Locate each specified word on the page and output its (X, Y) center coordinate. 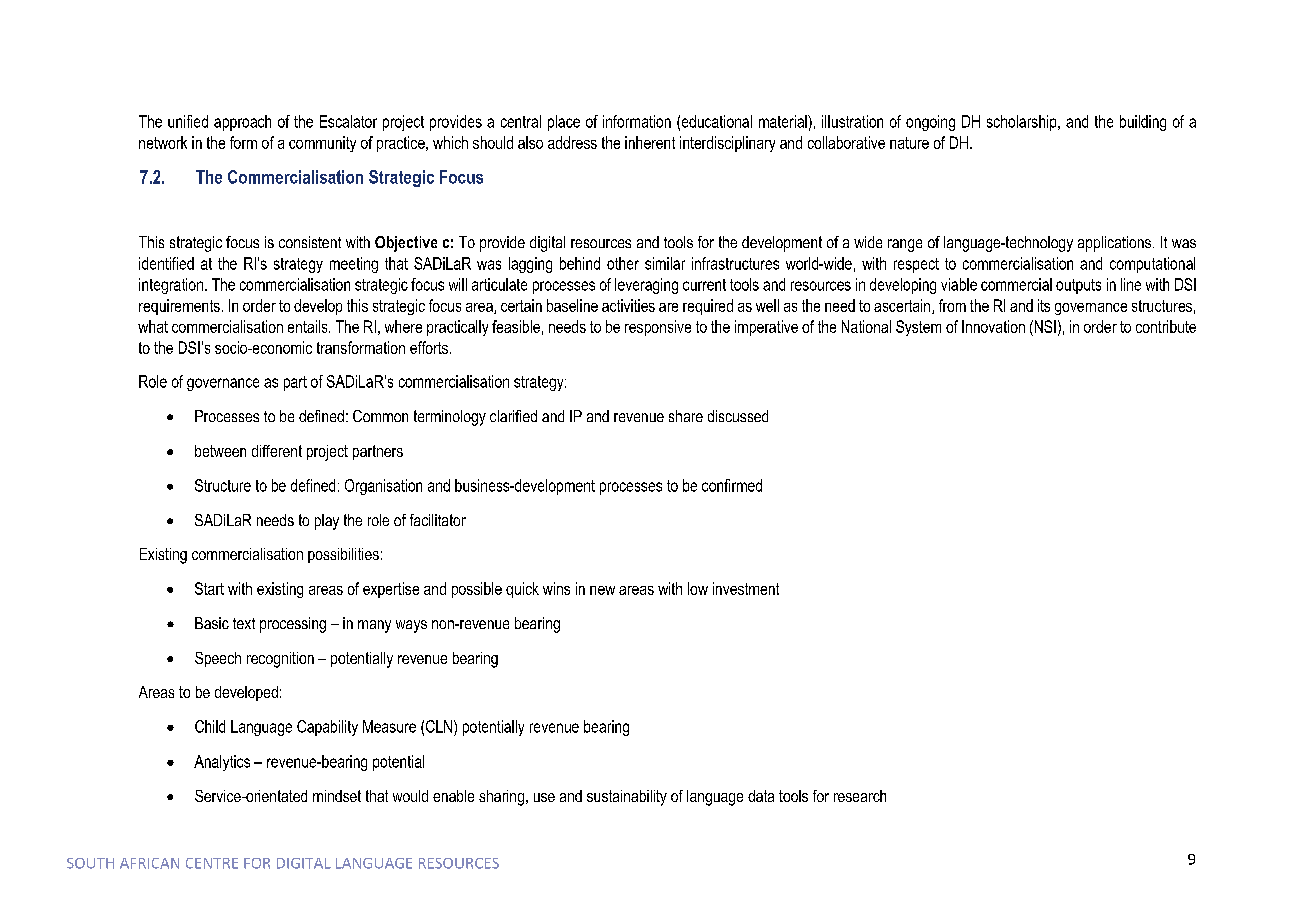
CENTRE (212, 863)
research (860, 796)
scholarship (1023, 123)
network (163, 142)
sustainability (627, 798)
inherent (650, 142)
